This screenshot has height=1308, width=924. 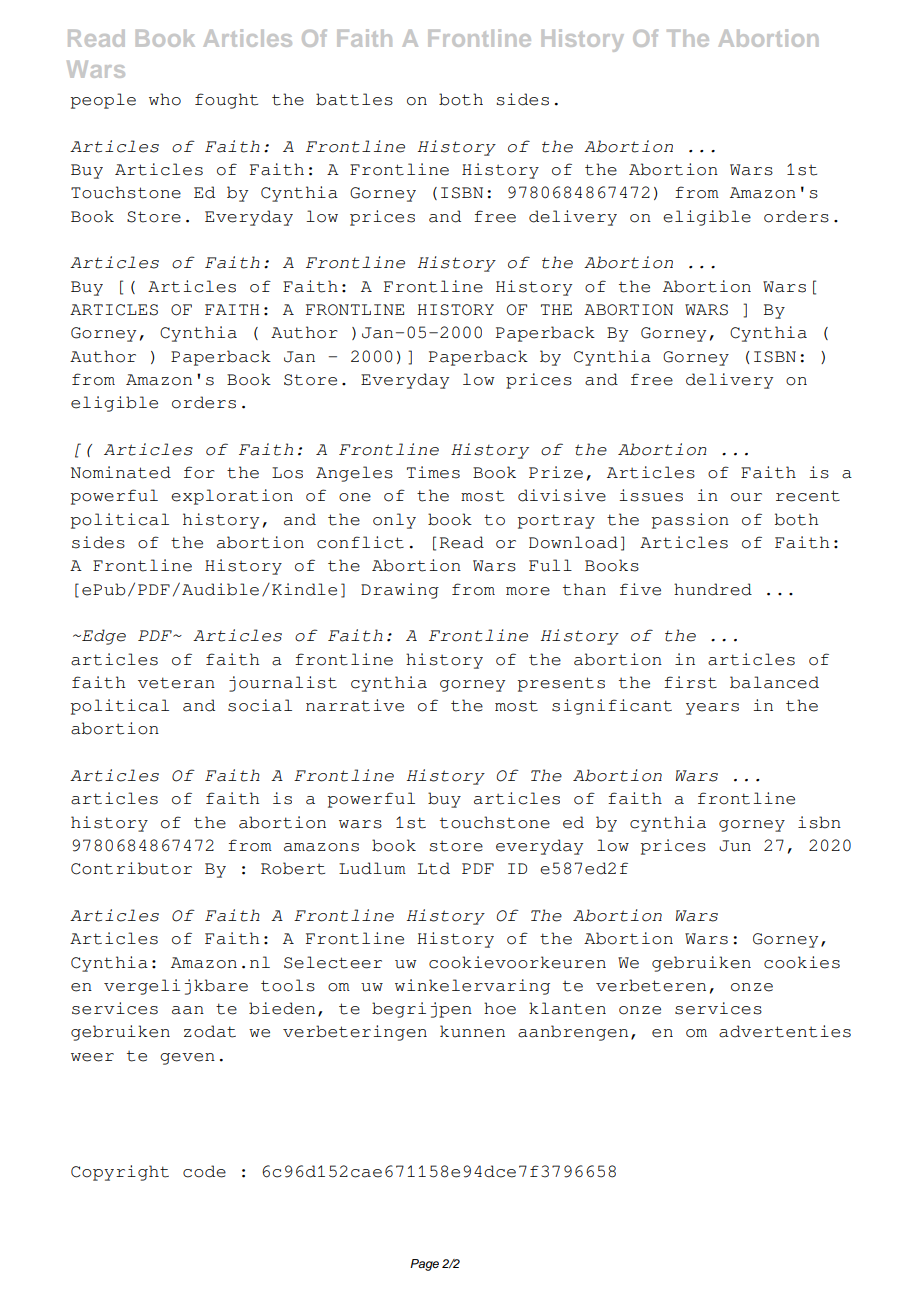 I want to click on who, so click(x=165, y=99).
